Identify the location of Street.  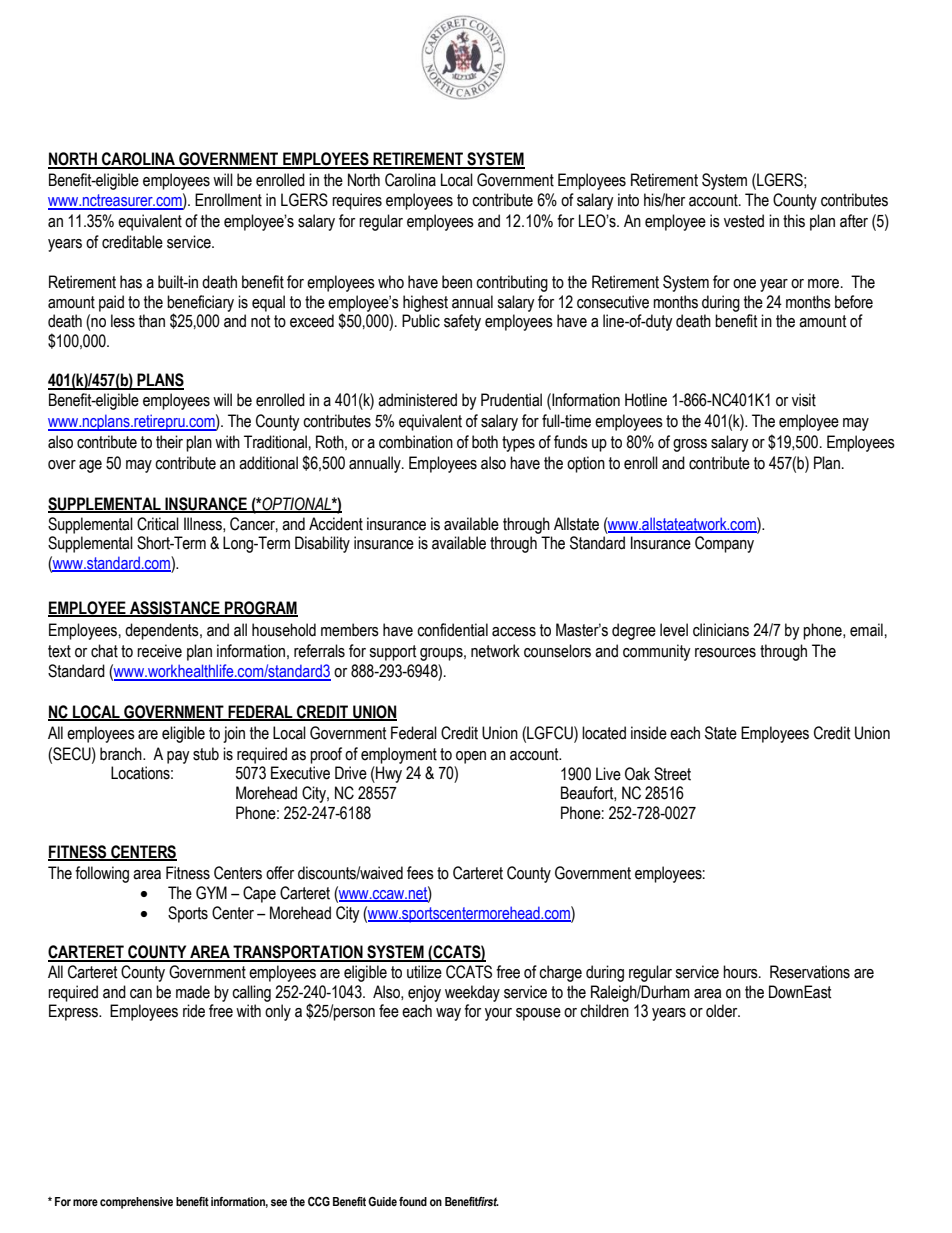
(672, 774).
